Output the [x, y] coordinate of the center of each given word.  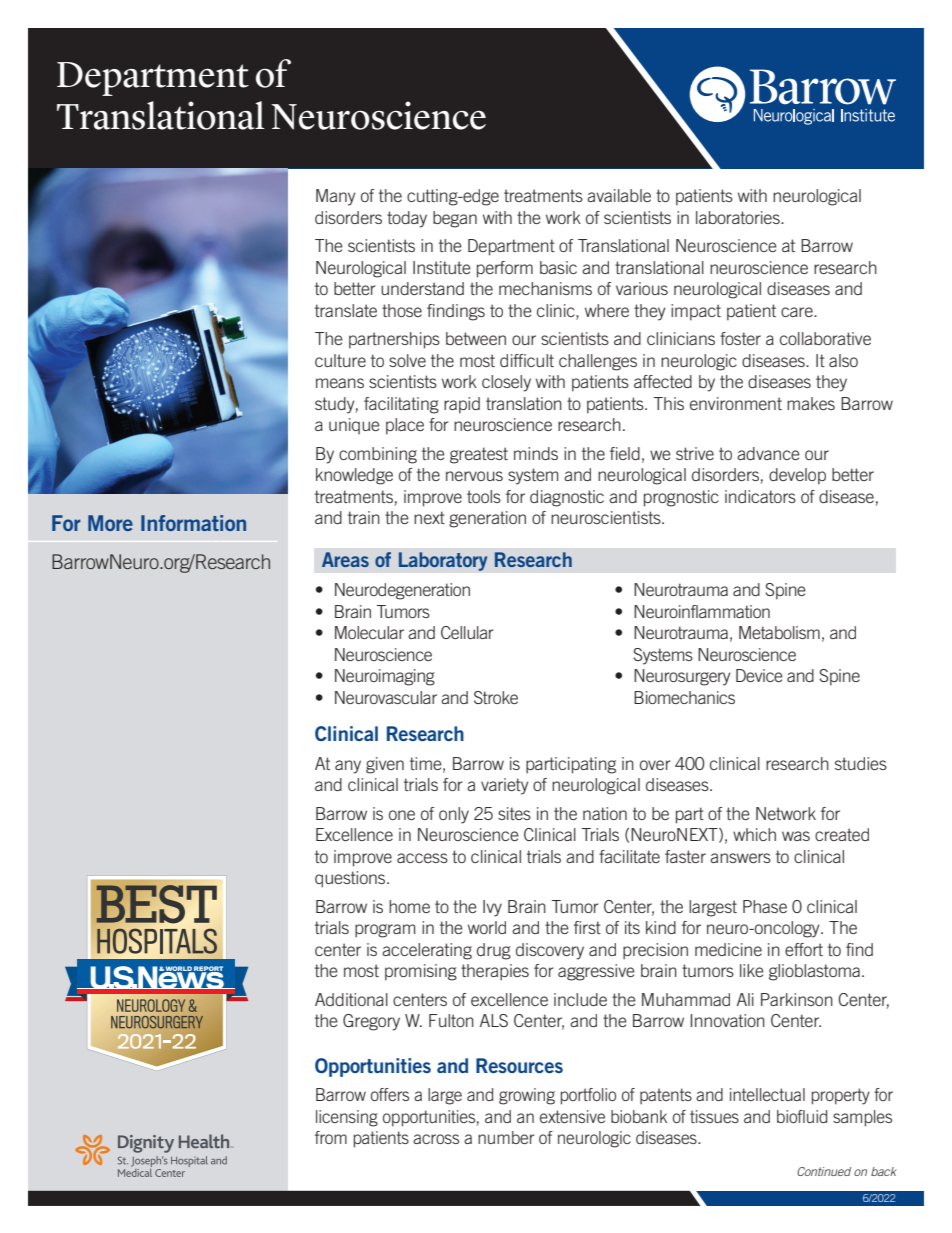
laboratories [739, 217]
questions [351, 879]
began [455, 219]
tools [484, 496]
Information [193, 523]
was [796, 836]
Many [336, 197]
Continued [824, 1171]
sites [514, 813]
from [331, 1137]
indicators [760, 496]
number [506, 1137]
